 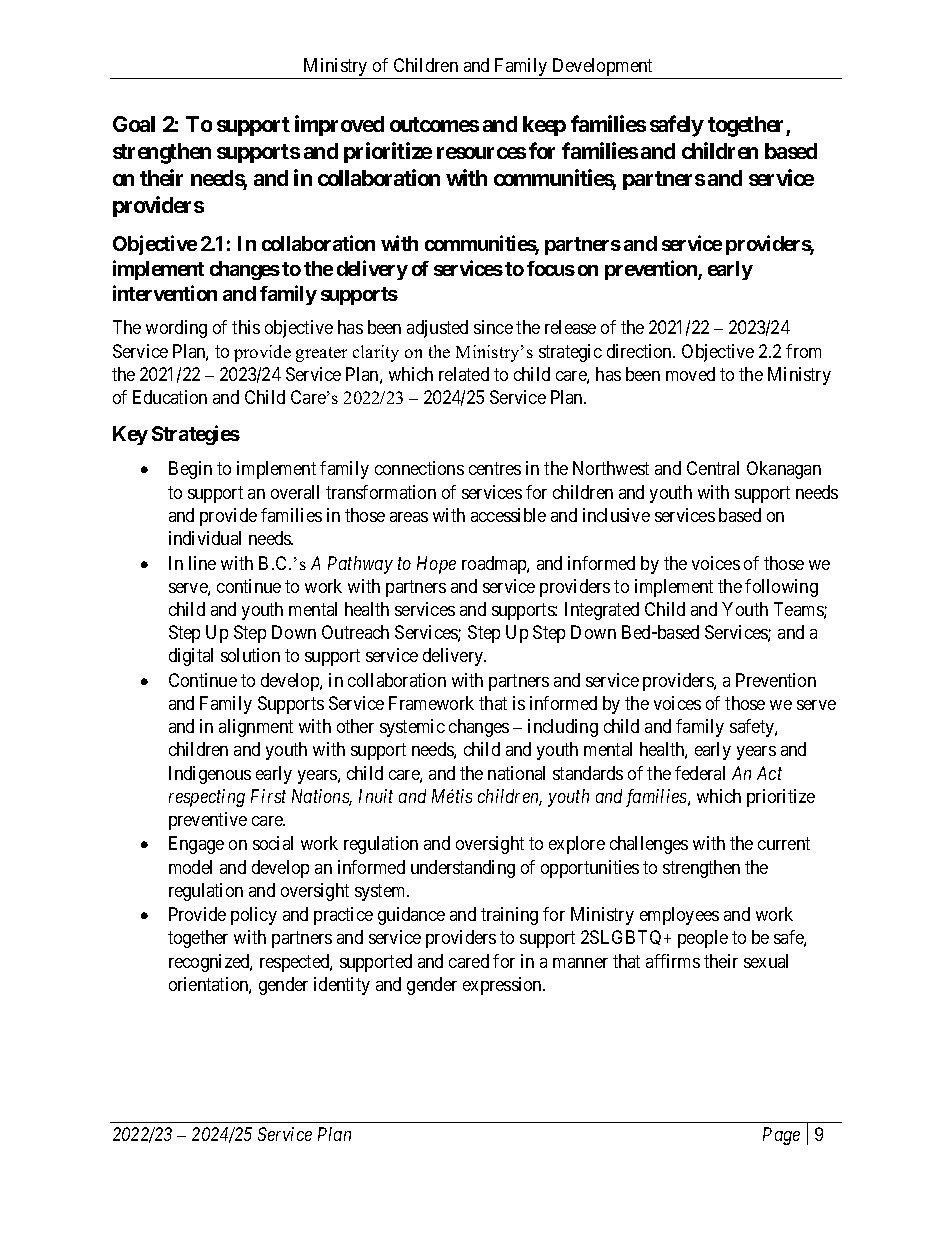 What do you see at coordinates (700, 773) in the screenshot?
I see `federal` at bounding box center [700, 773].
